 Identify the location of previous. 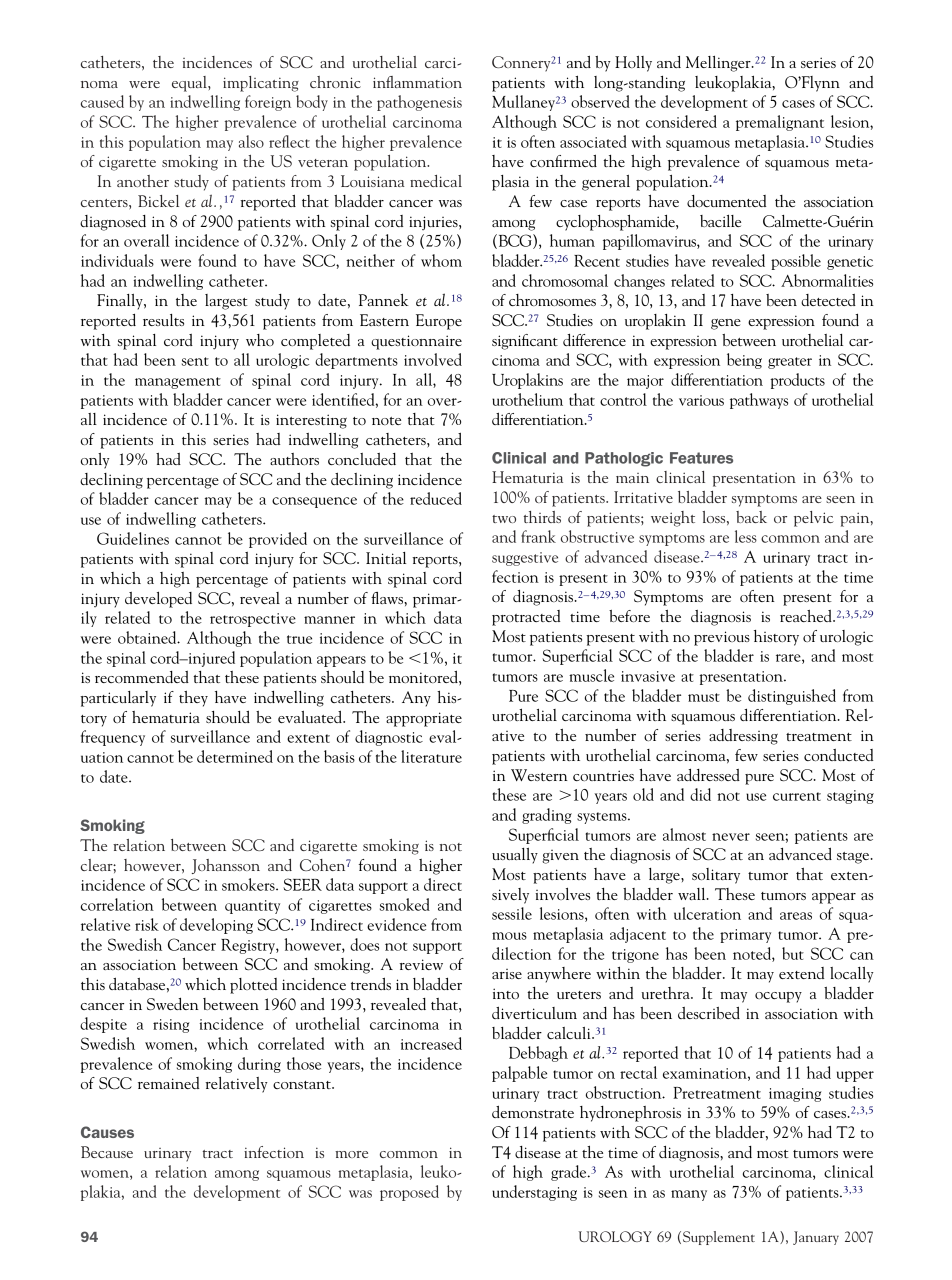
(722, 638).
